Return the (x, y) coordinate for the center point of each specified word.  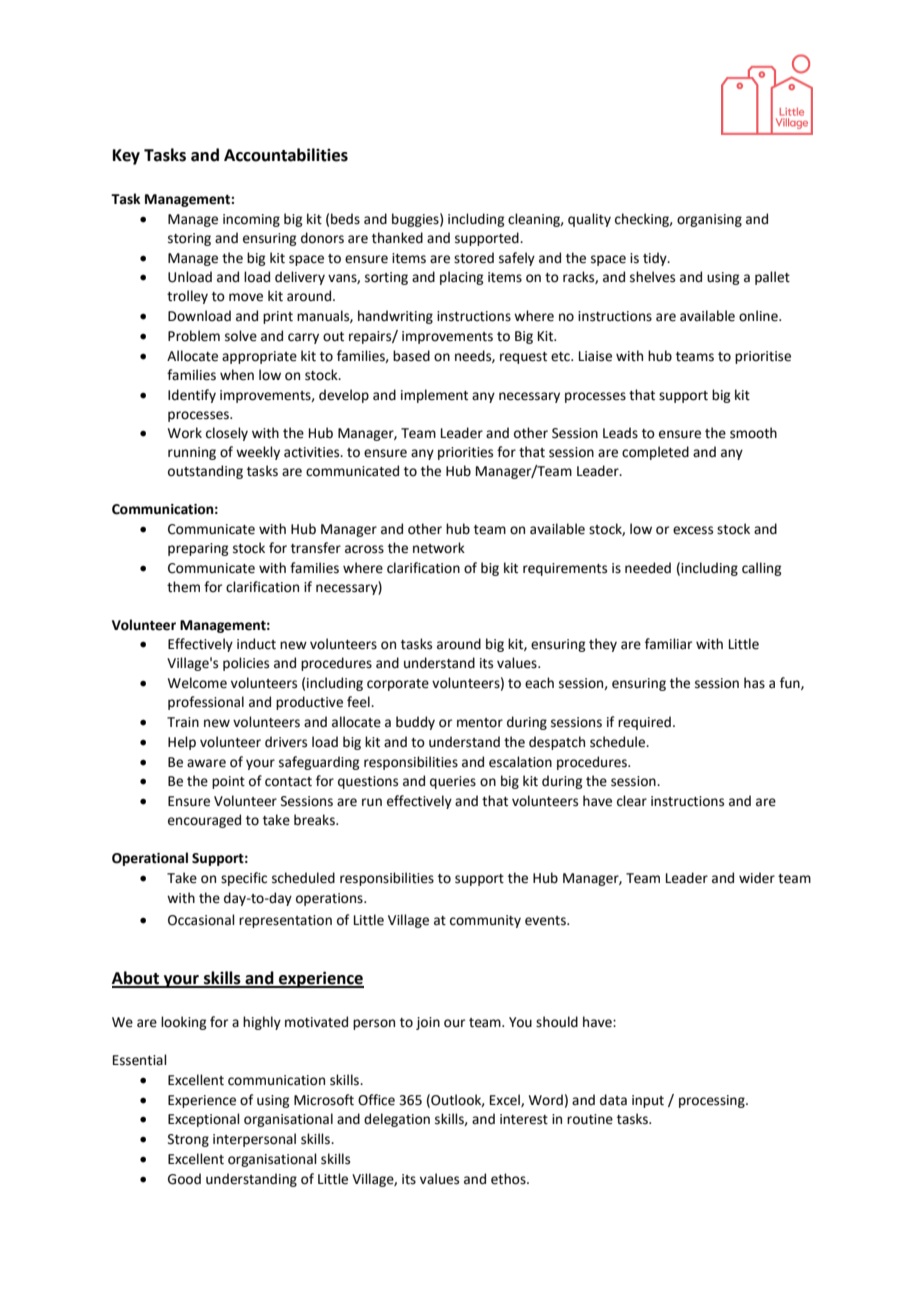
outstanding (205, 472)
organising (709, 220)
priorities (465, 453)
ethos (509, 1179)
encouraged (204, 821)
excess (693, 530)
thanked (397, 238)
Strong (188, 1140)
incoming (251, 220)
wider (757, 878)
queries (453, 782)
